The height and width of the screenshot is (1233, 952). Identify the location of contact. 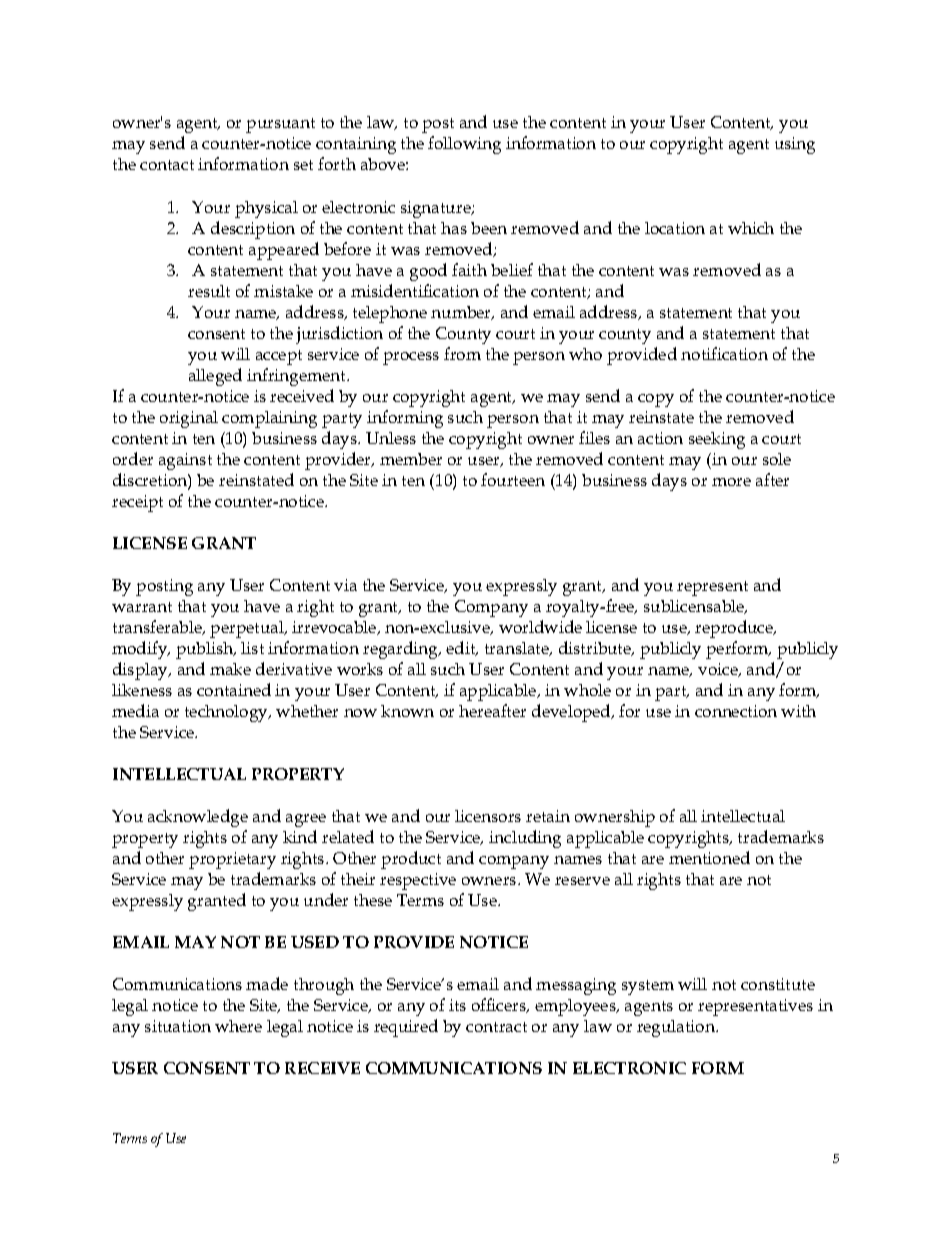
(167, 165).
